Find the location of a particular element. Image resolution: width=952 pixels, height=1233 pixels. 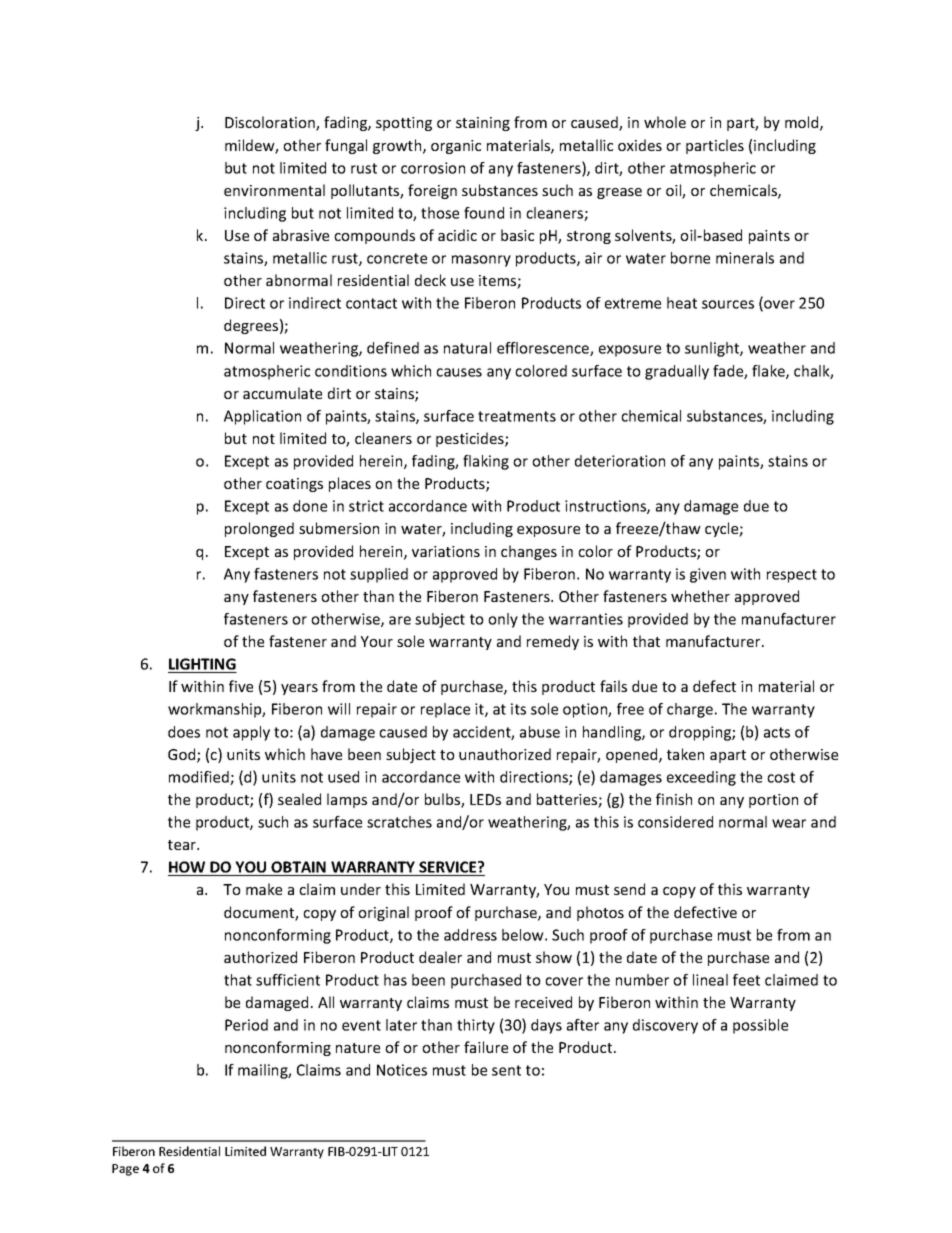

environmental is located at coordinates (274, 190).
